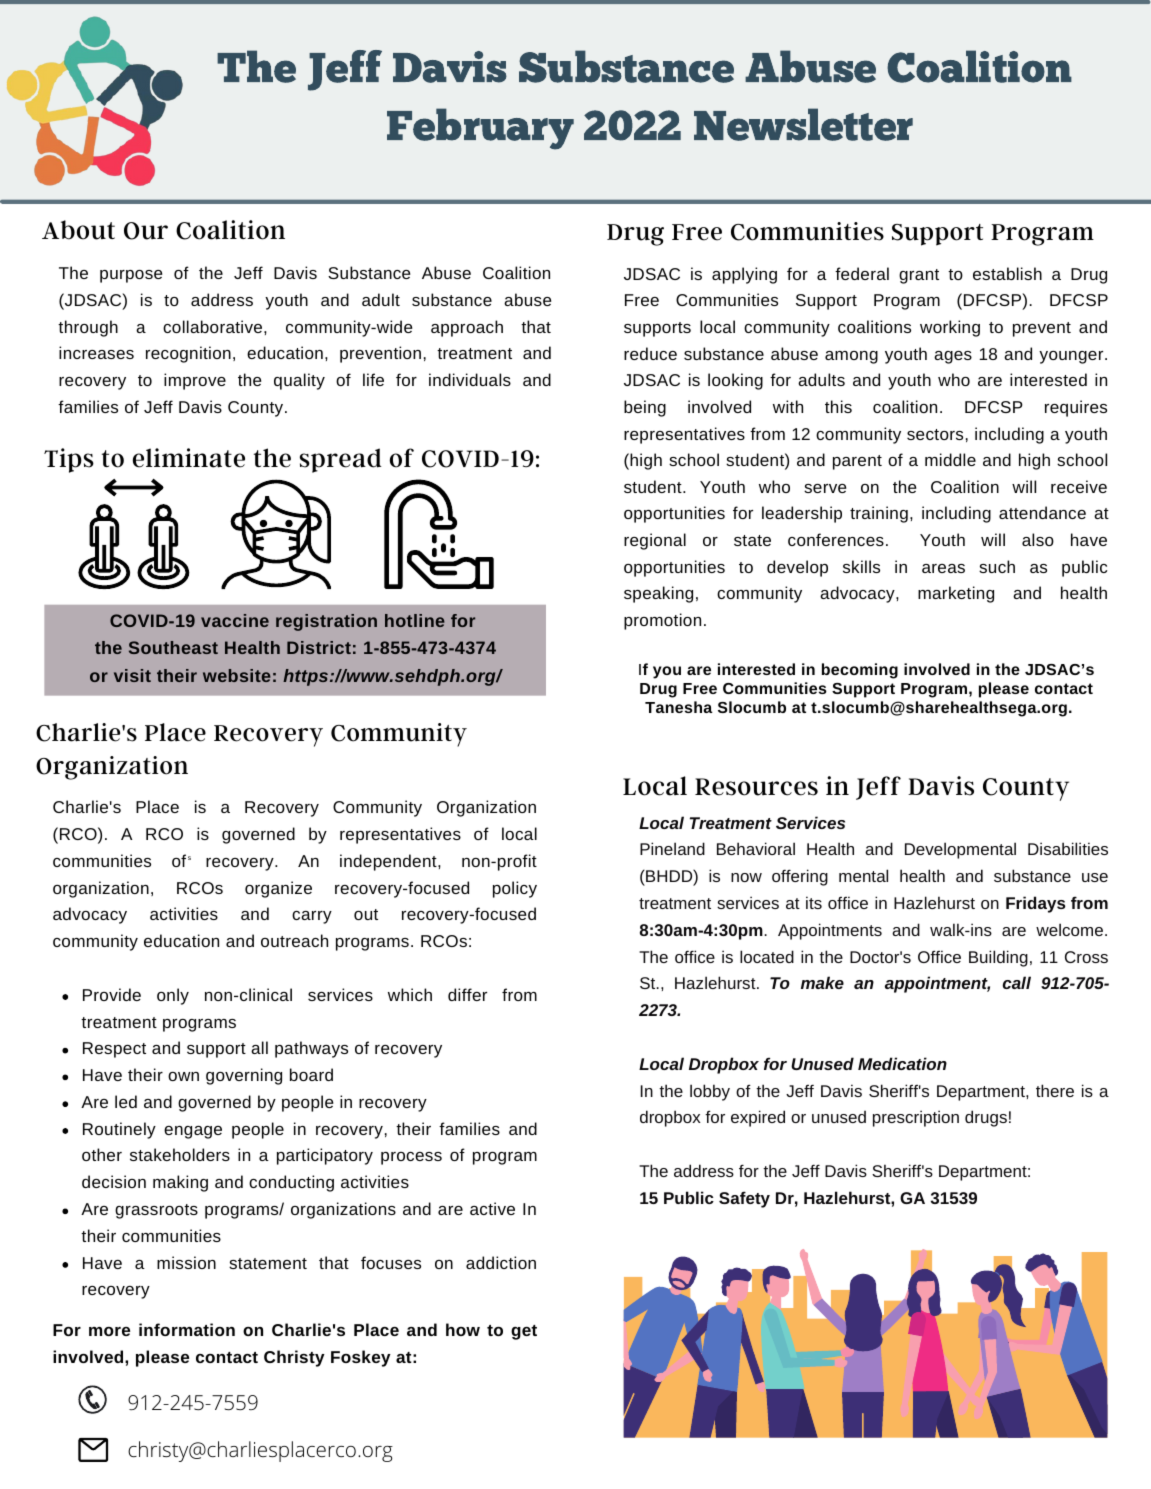  Describe the element at coordinates (860, 671) in the image. I see `becoming` at that location.
